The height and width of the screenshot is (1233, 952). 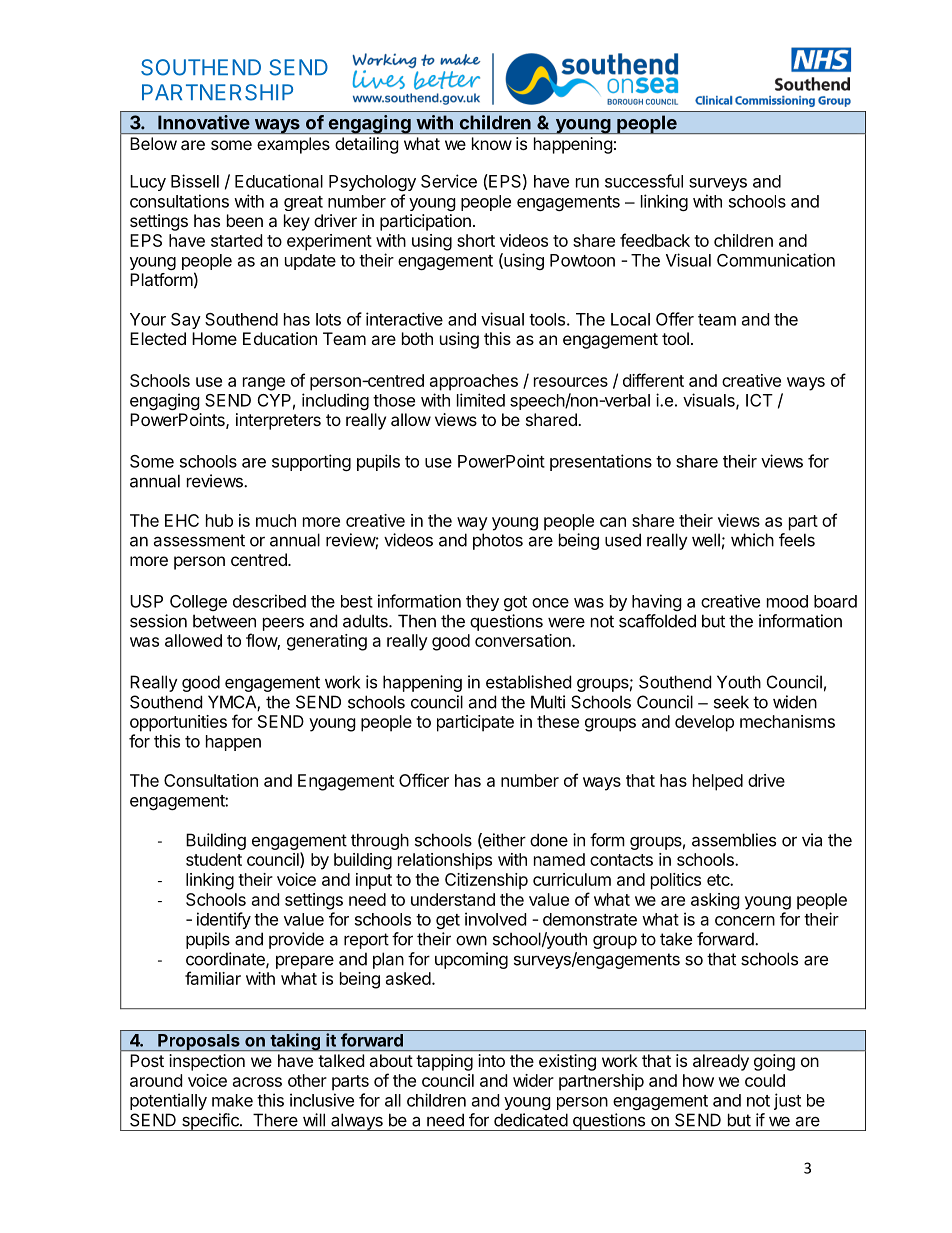 I want to click on know, so click(x=492, y=143).
